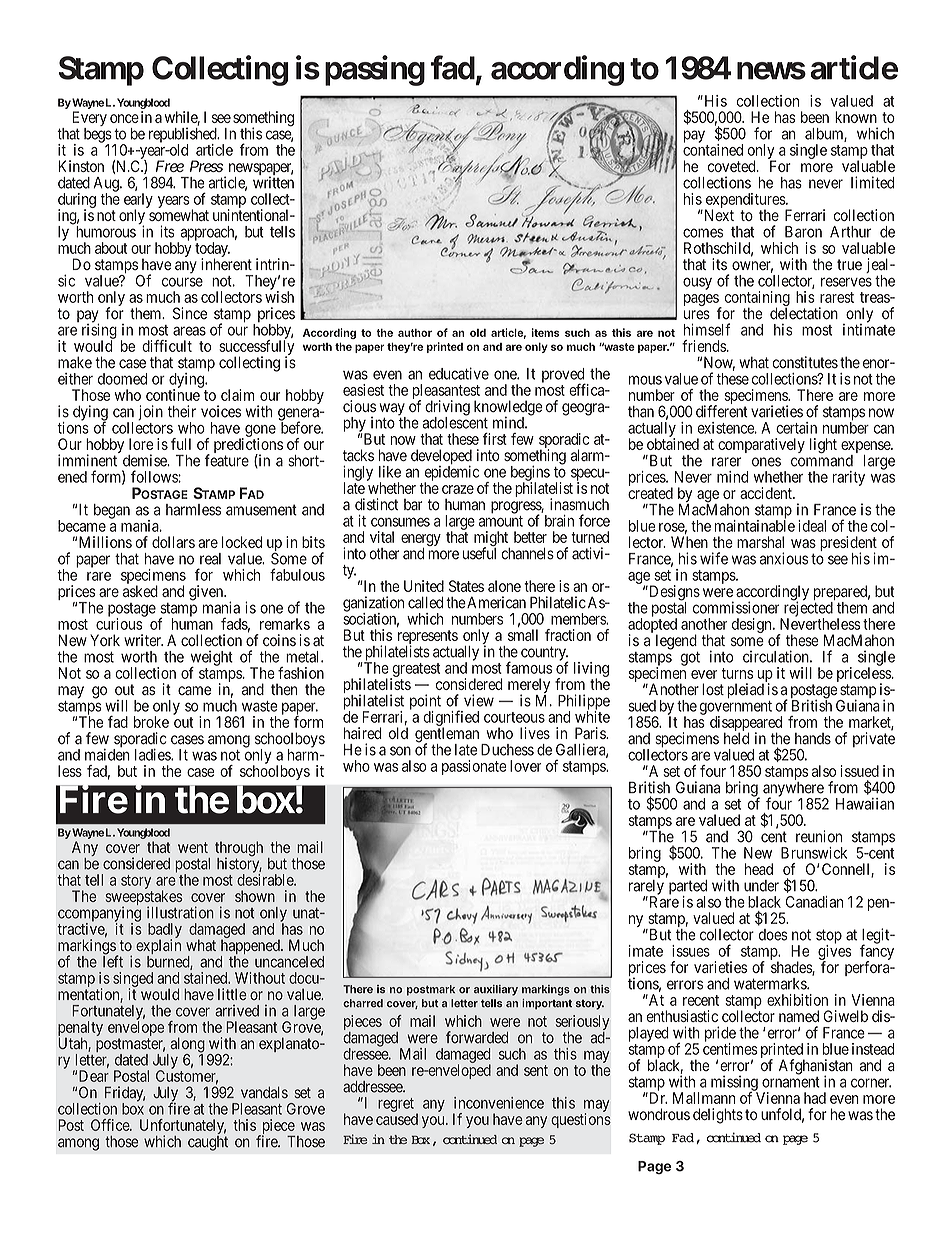  Describe the element at coordinates (805, 362) in the image. I see `constitutes` at that location.
